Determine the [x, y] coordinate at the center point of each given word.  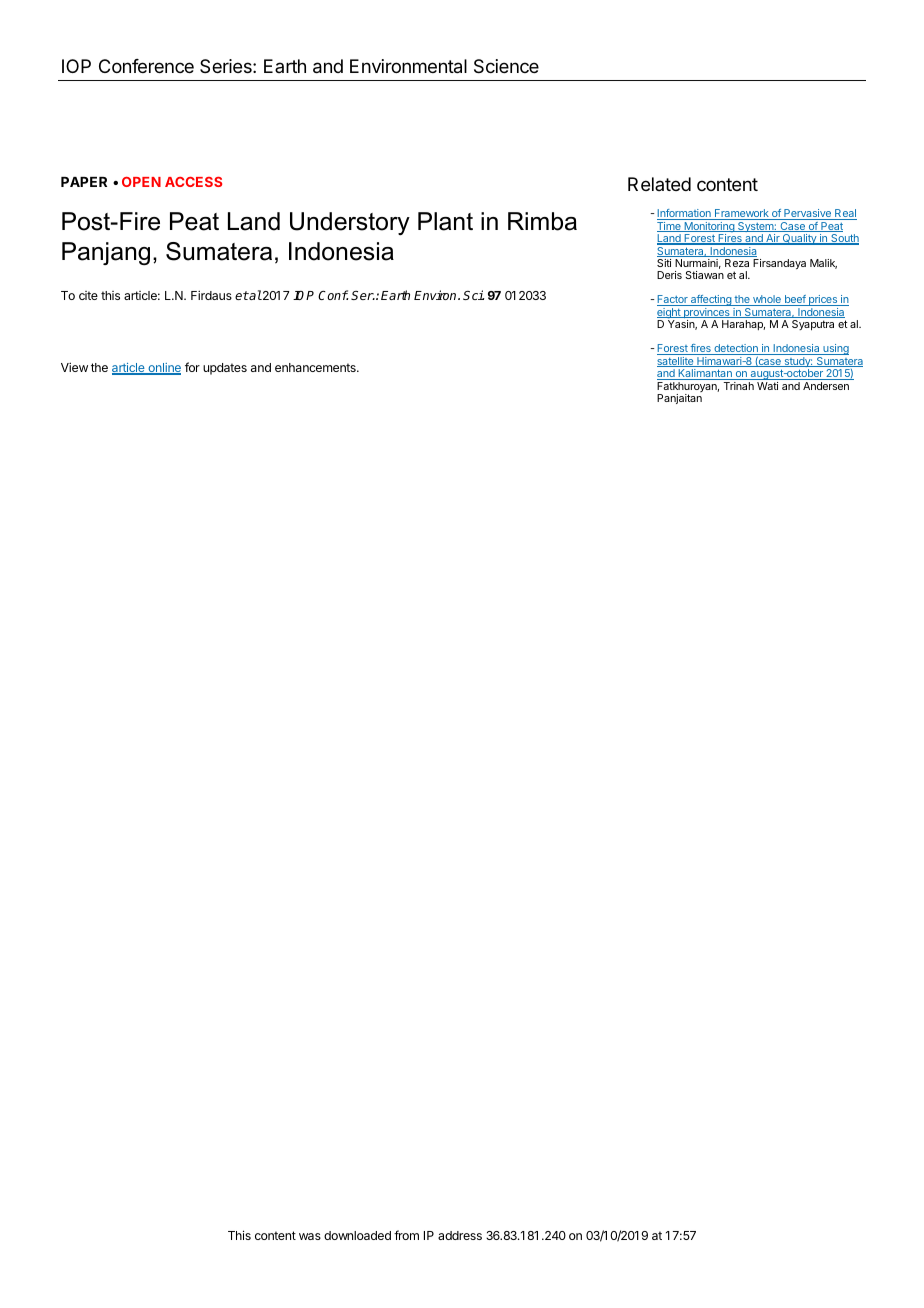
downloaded [357, 1235]
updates [225, 369]
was [310, 1236]
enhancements [316, 367]
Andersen [826, 386]
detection [736, 349]
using [835, 351]
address [460, 1235]
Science [506, 66]
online [163, 369]
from [406, 1235]
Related [659, 184]
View [74, 367]
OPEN [141, 182]
